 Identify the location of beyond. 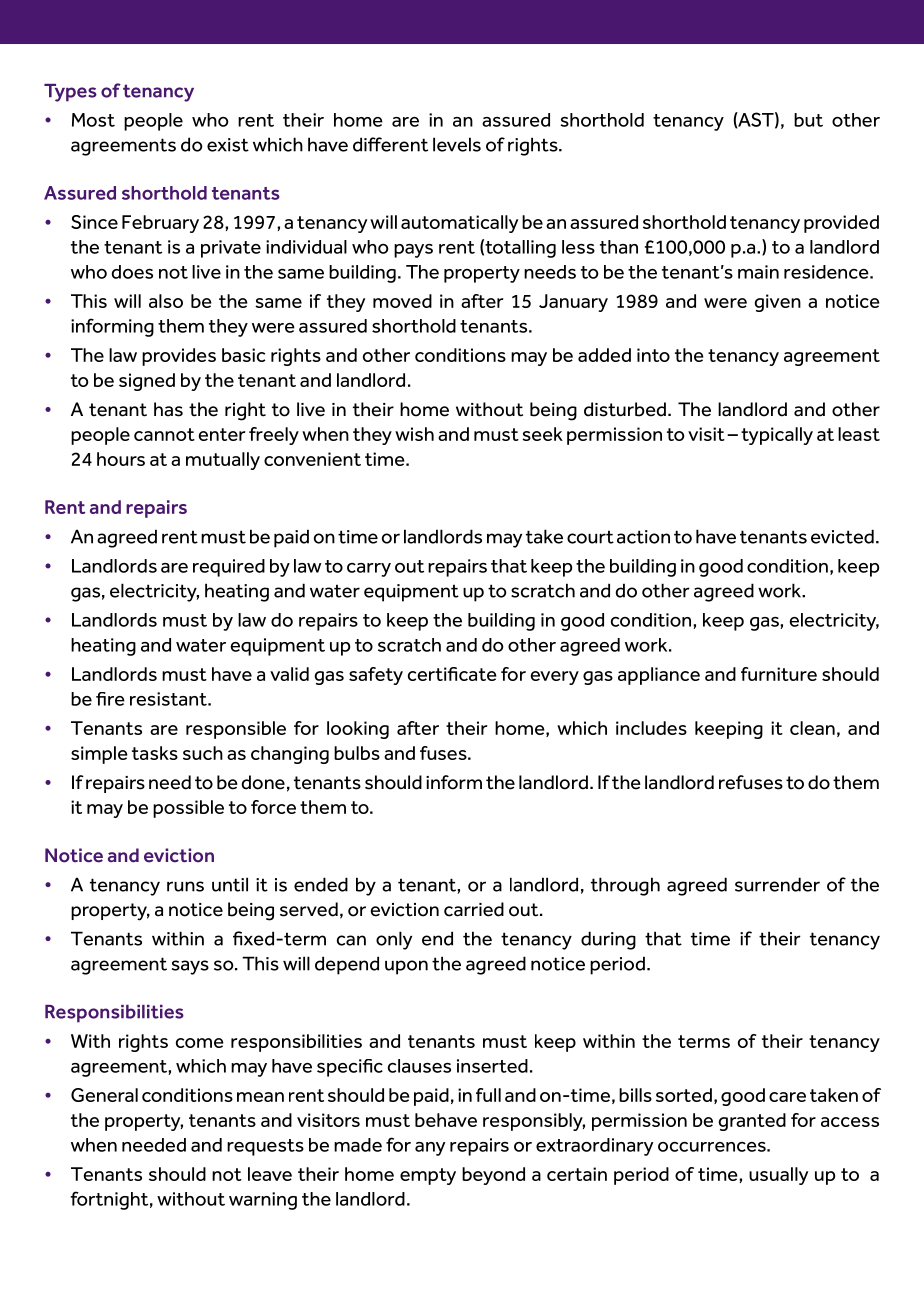
(493, 1176).
